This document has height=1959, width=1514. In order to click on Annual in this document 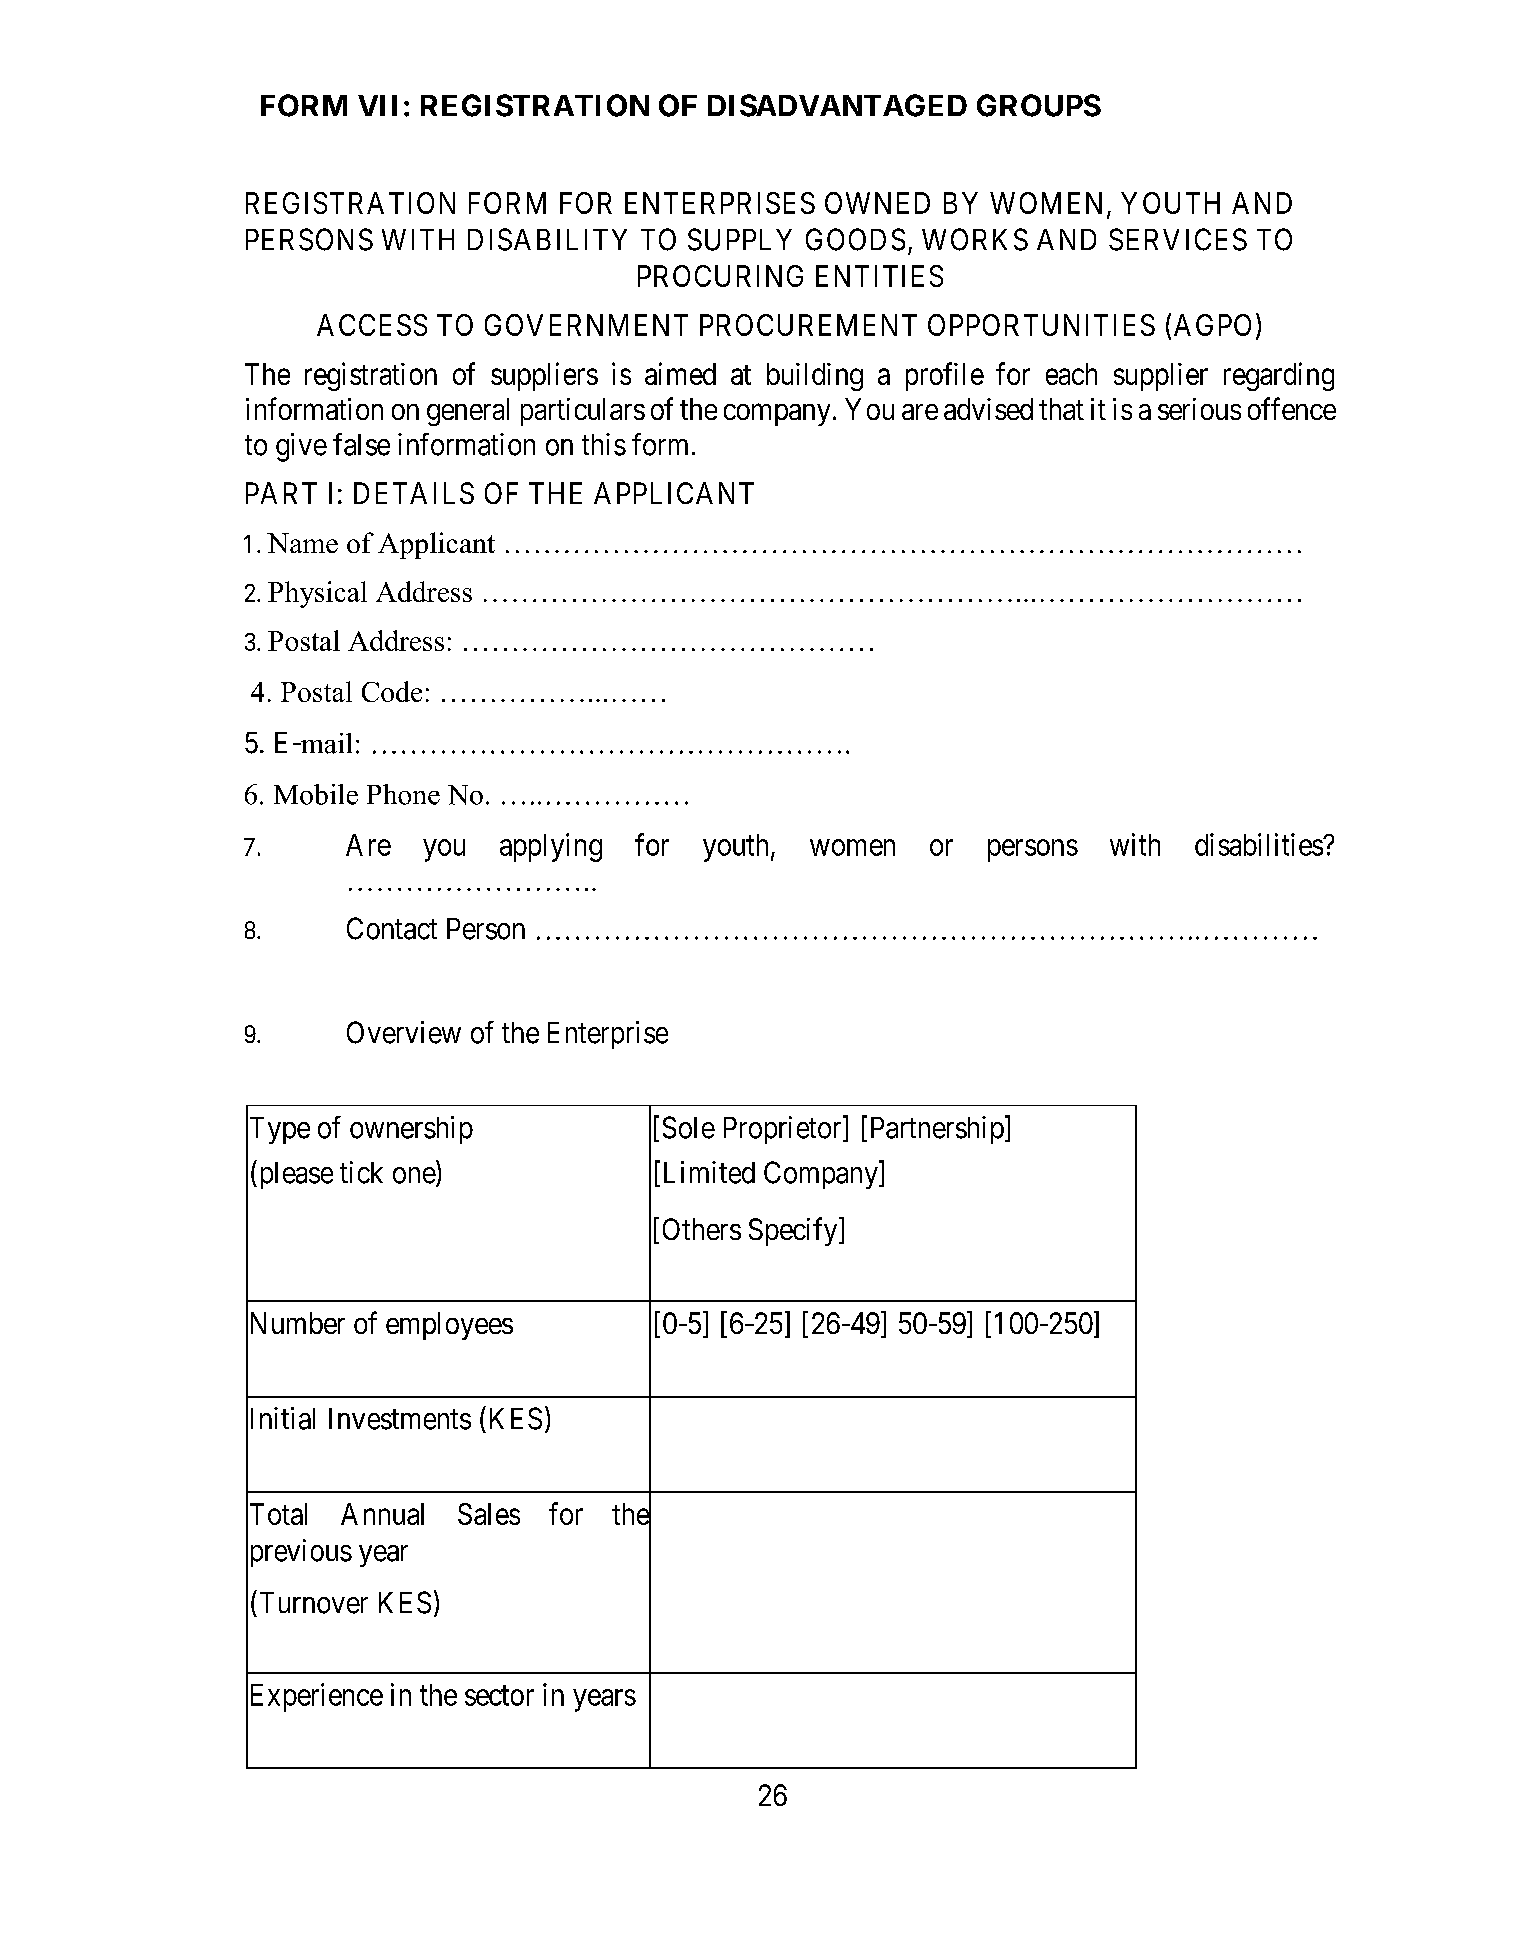, I will do `click(382, 1514)`.
